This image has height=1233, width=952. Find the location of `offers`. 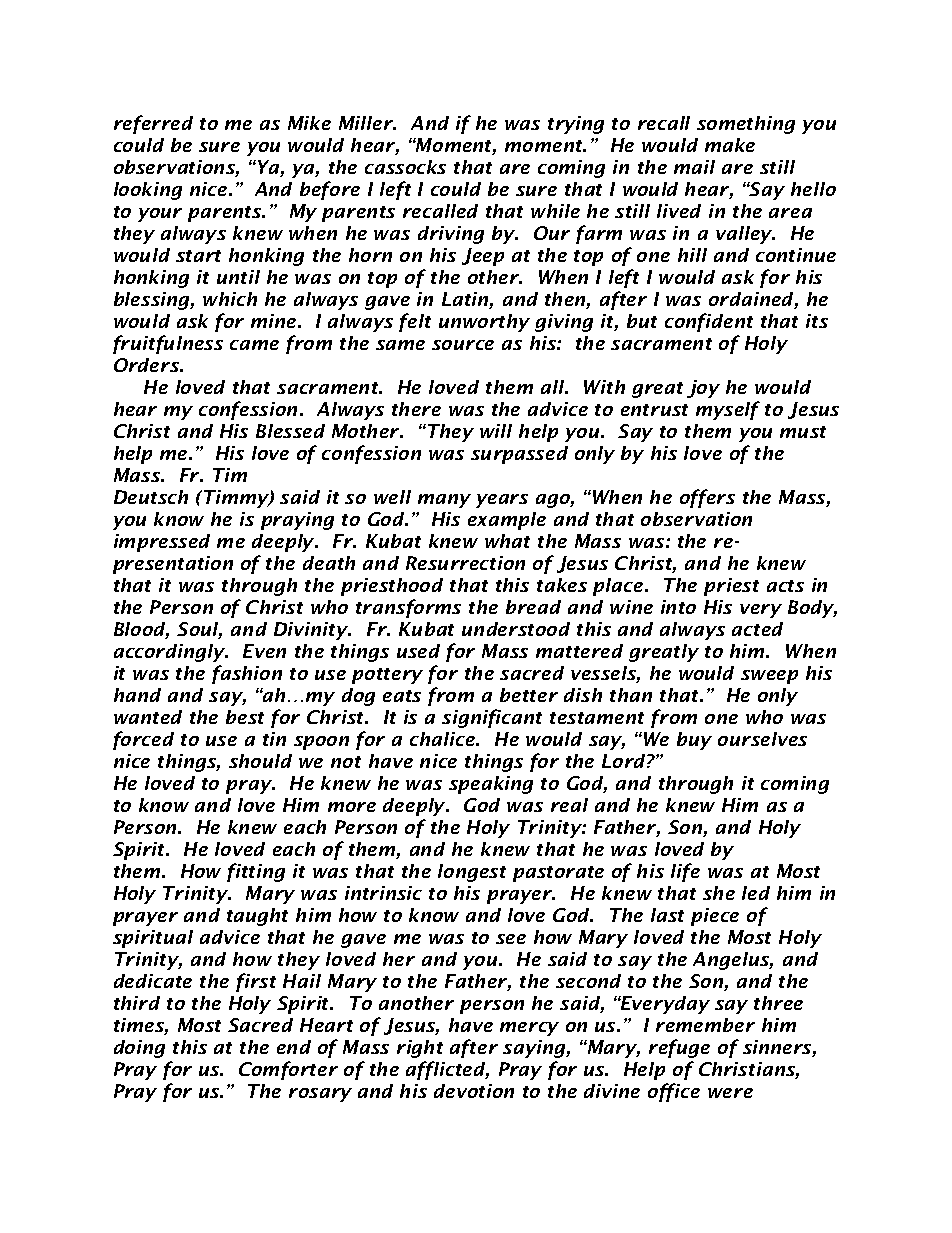

offers is located at coordinates (707, 498).
